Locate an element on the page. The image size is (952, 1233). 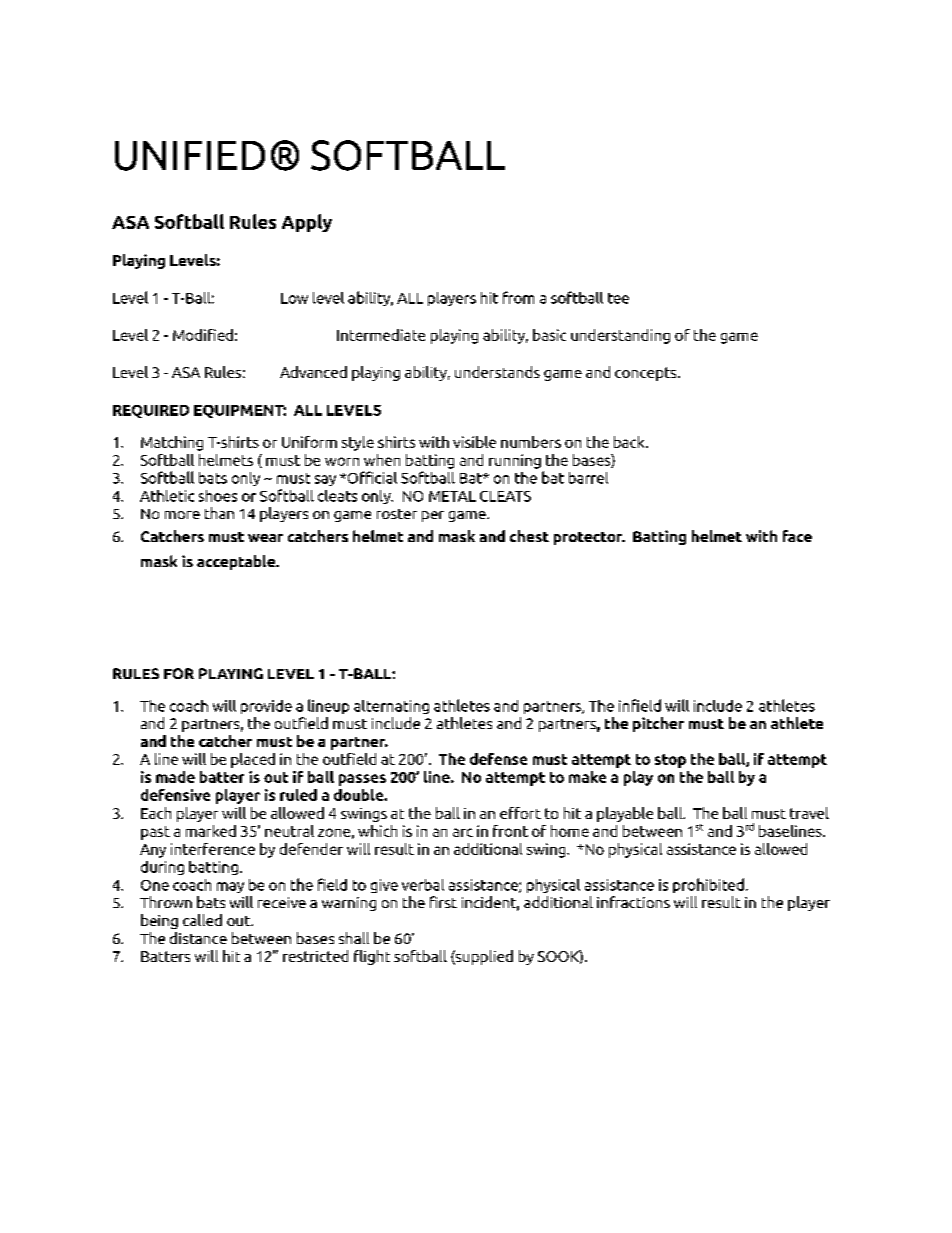
UNIFIED is located at coordinates (190, 156).
